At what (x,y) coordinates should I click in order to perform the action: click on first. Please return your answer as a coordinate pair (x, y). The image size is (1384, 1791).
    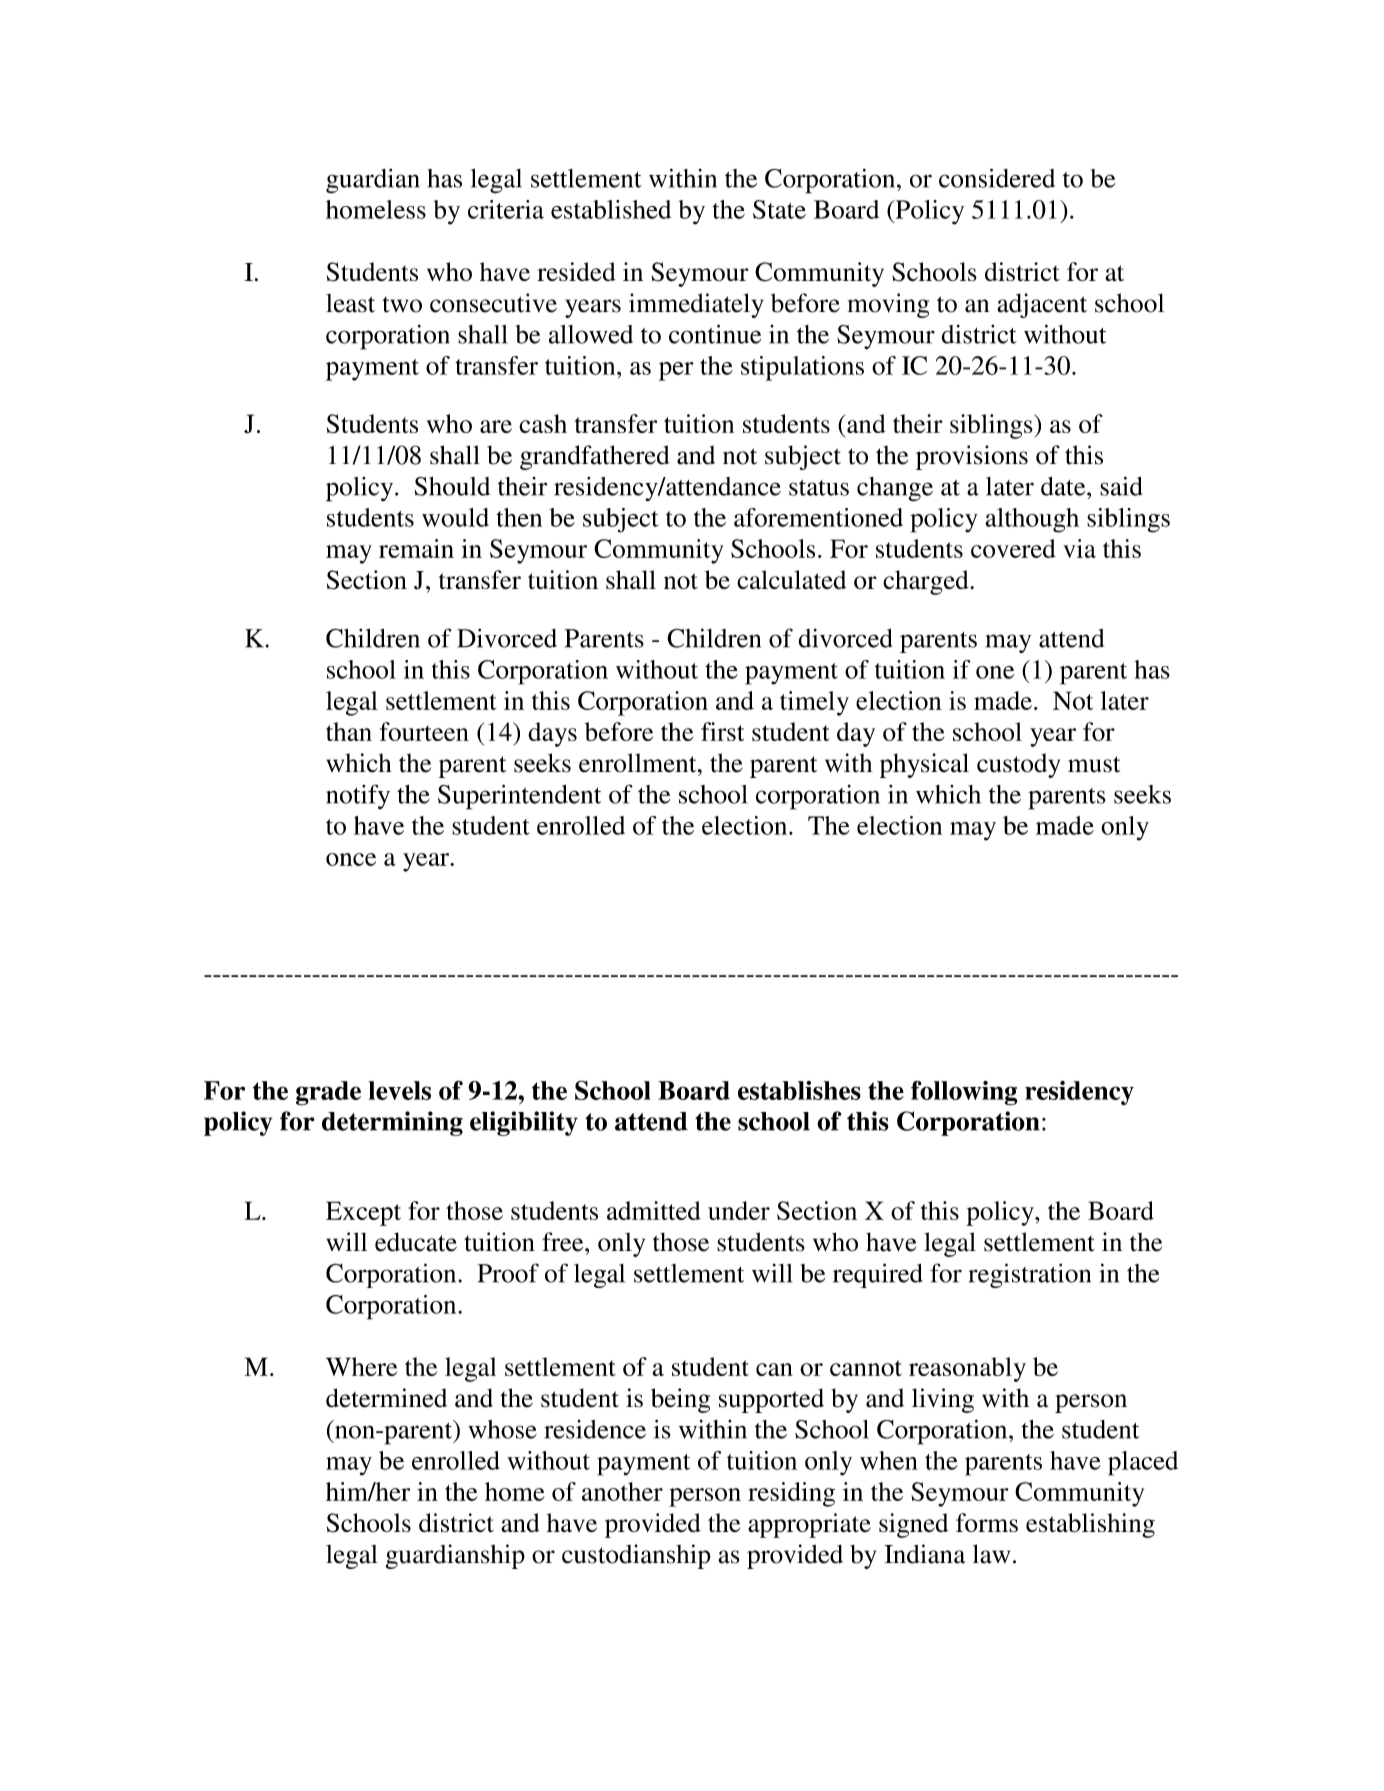
    Looking at the image, I should click on (722, 731).
